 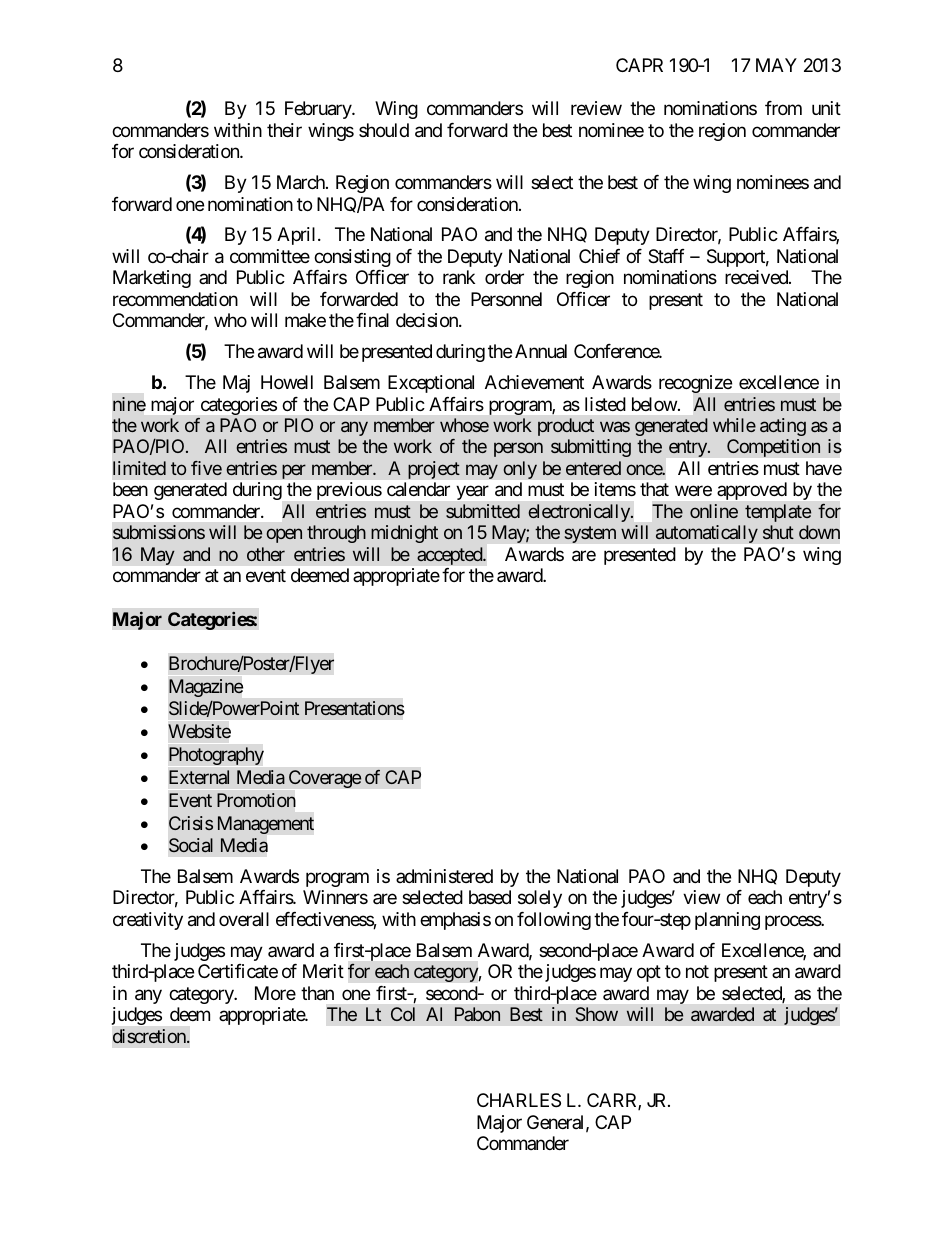 I want to click on from, so click(x=783, y=108).
